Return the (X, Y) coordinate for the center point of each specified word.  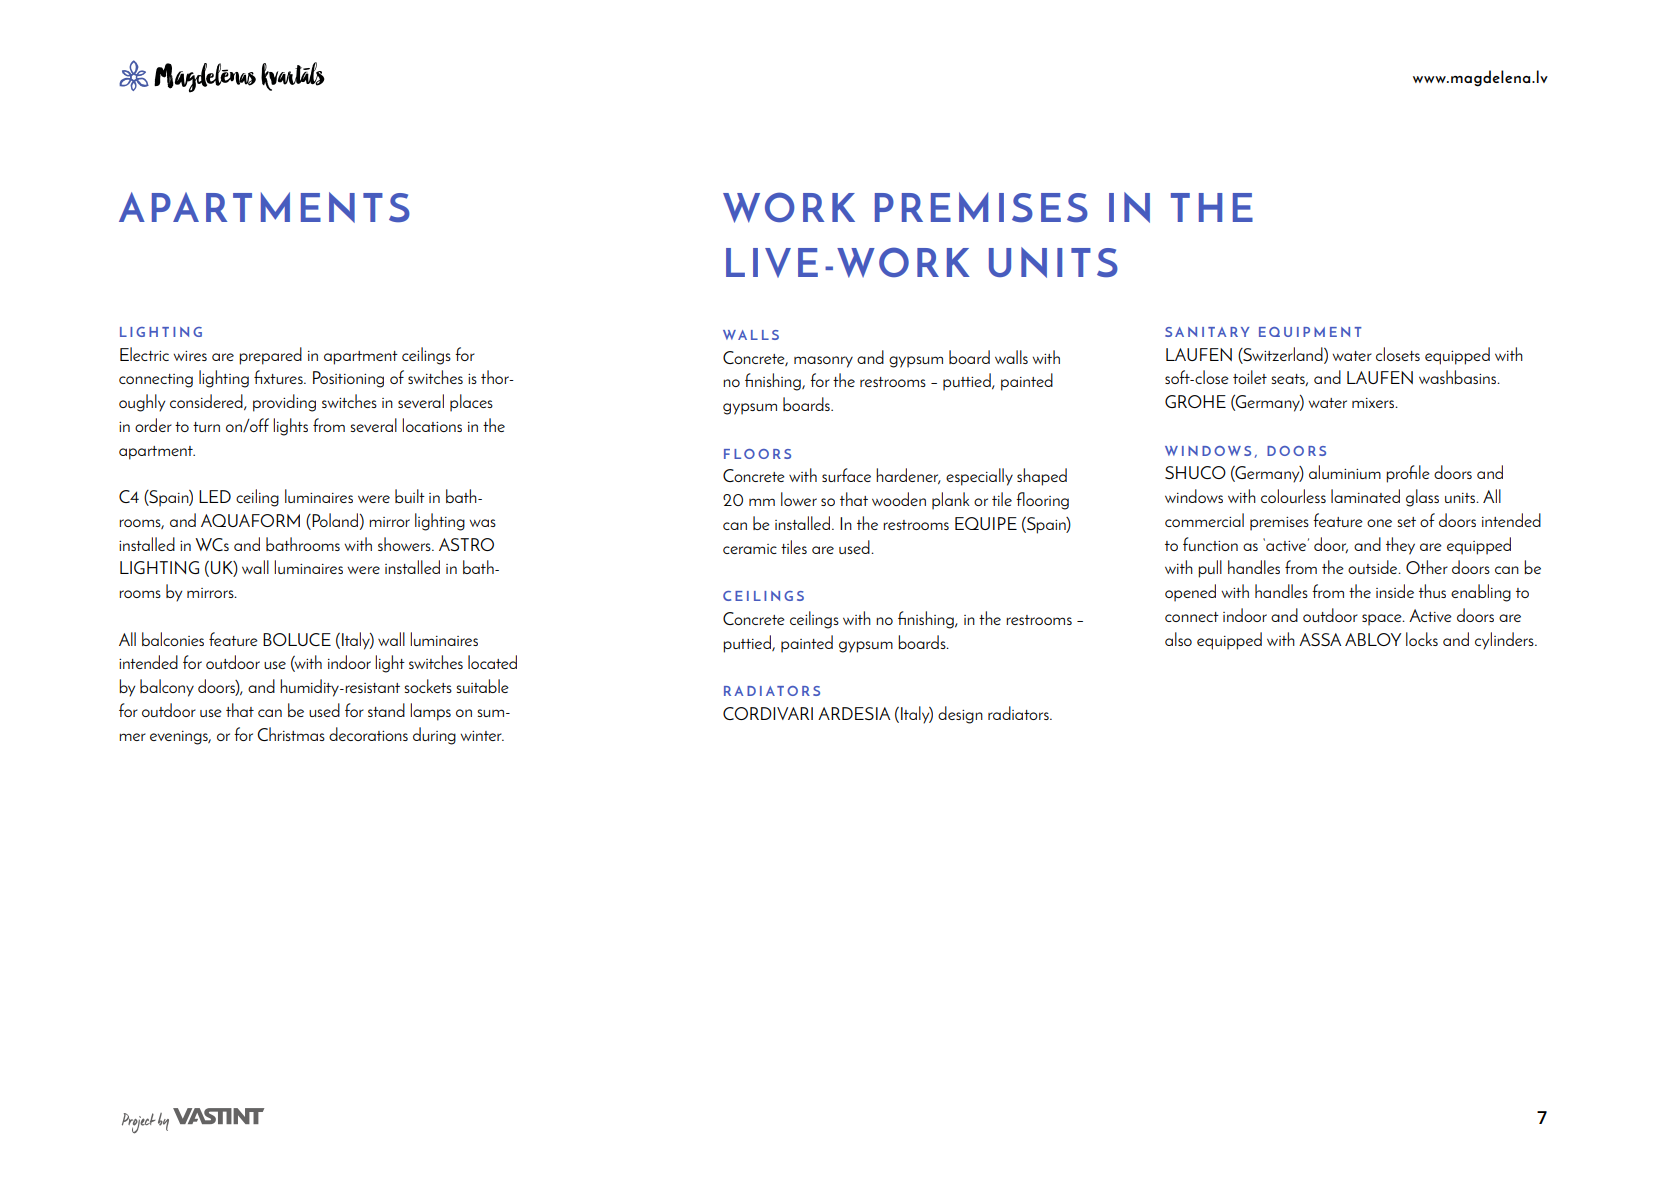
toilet (1250, 377)
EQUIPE (986, 523)
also (1178, 639)
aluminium (1345, 472)
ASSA (1320, 639)
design (960, 715)
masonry (823, 362)
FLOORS (757, 454)
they (1400, 546)
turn (206, 427)
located (492, 662)
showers (405, 544)
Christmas (291, 734)
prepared (270, 356)
